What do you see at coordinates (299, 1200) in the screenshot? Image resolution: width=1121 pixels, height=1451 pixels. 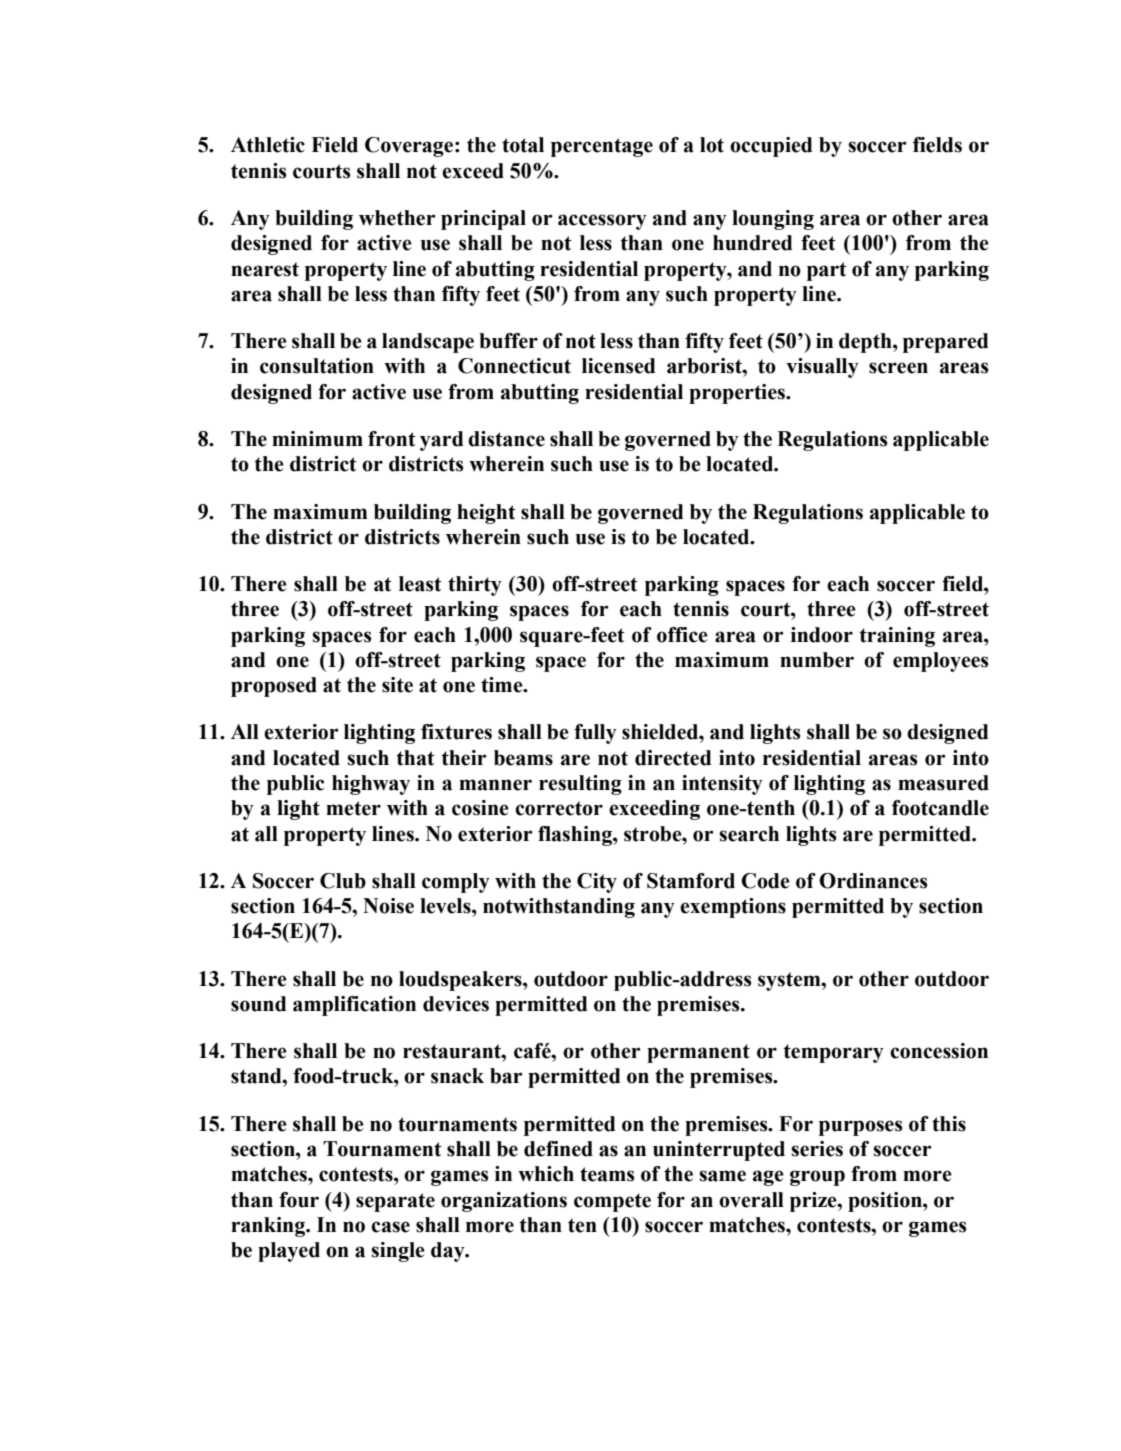 I see `four` at bounding box center [299, 1200].
